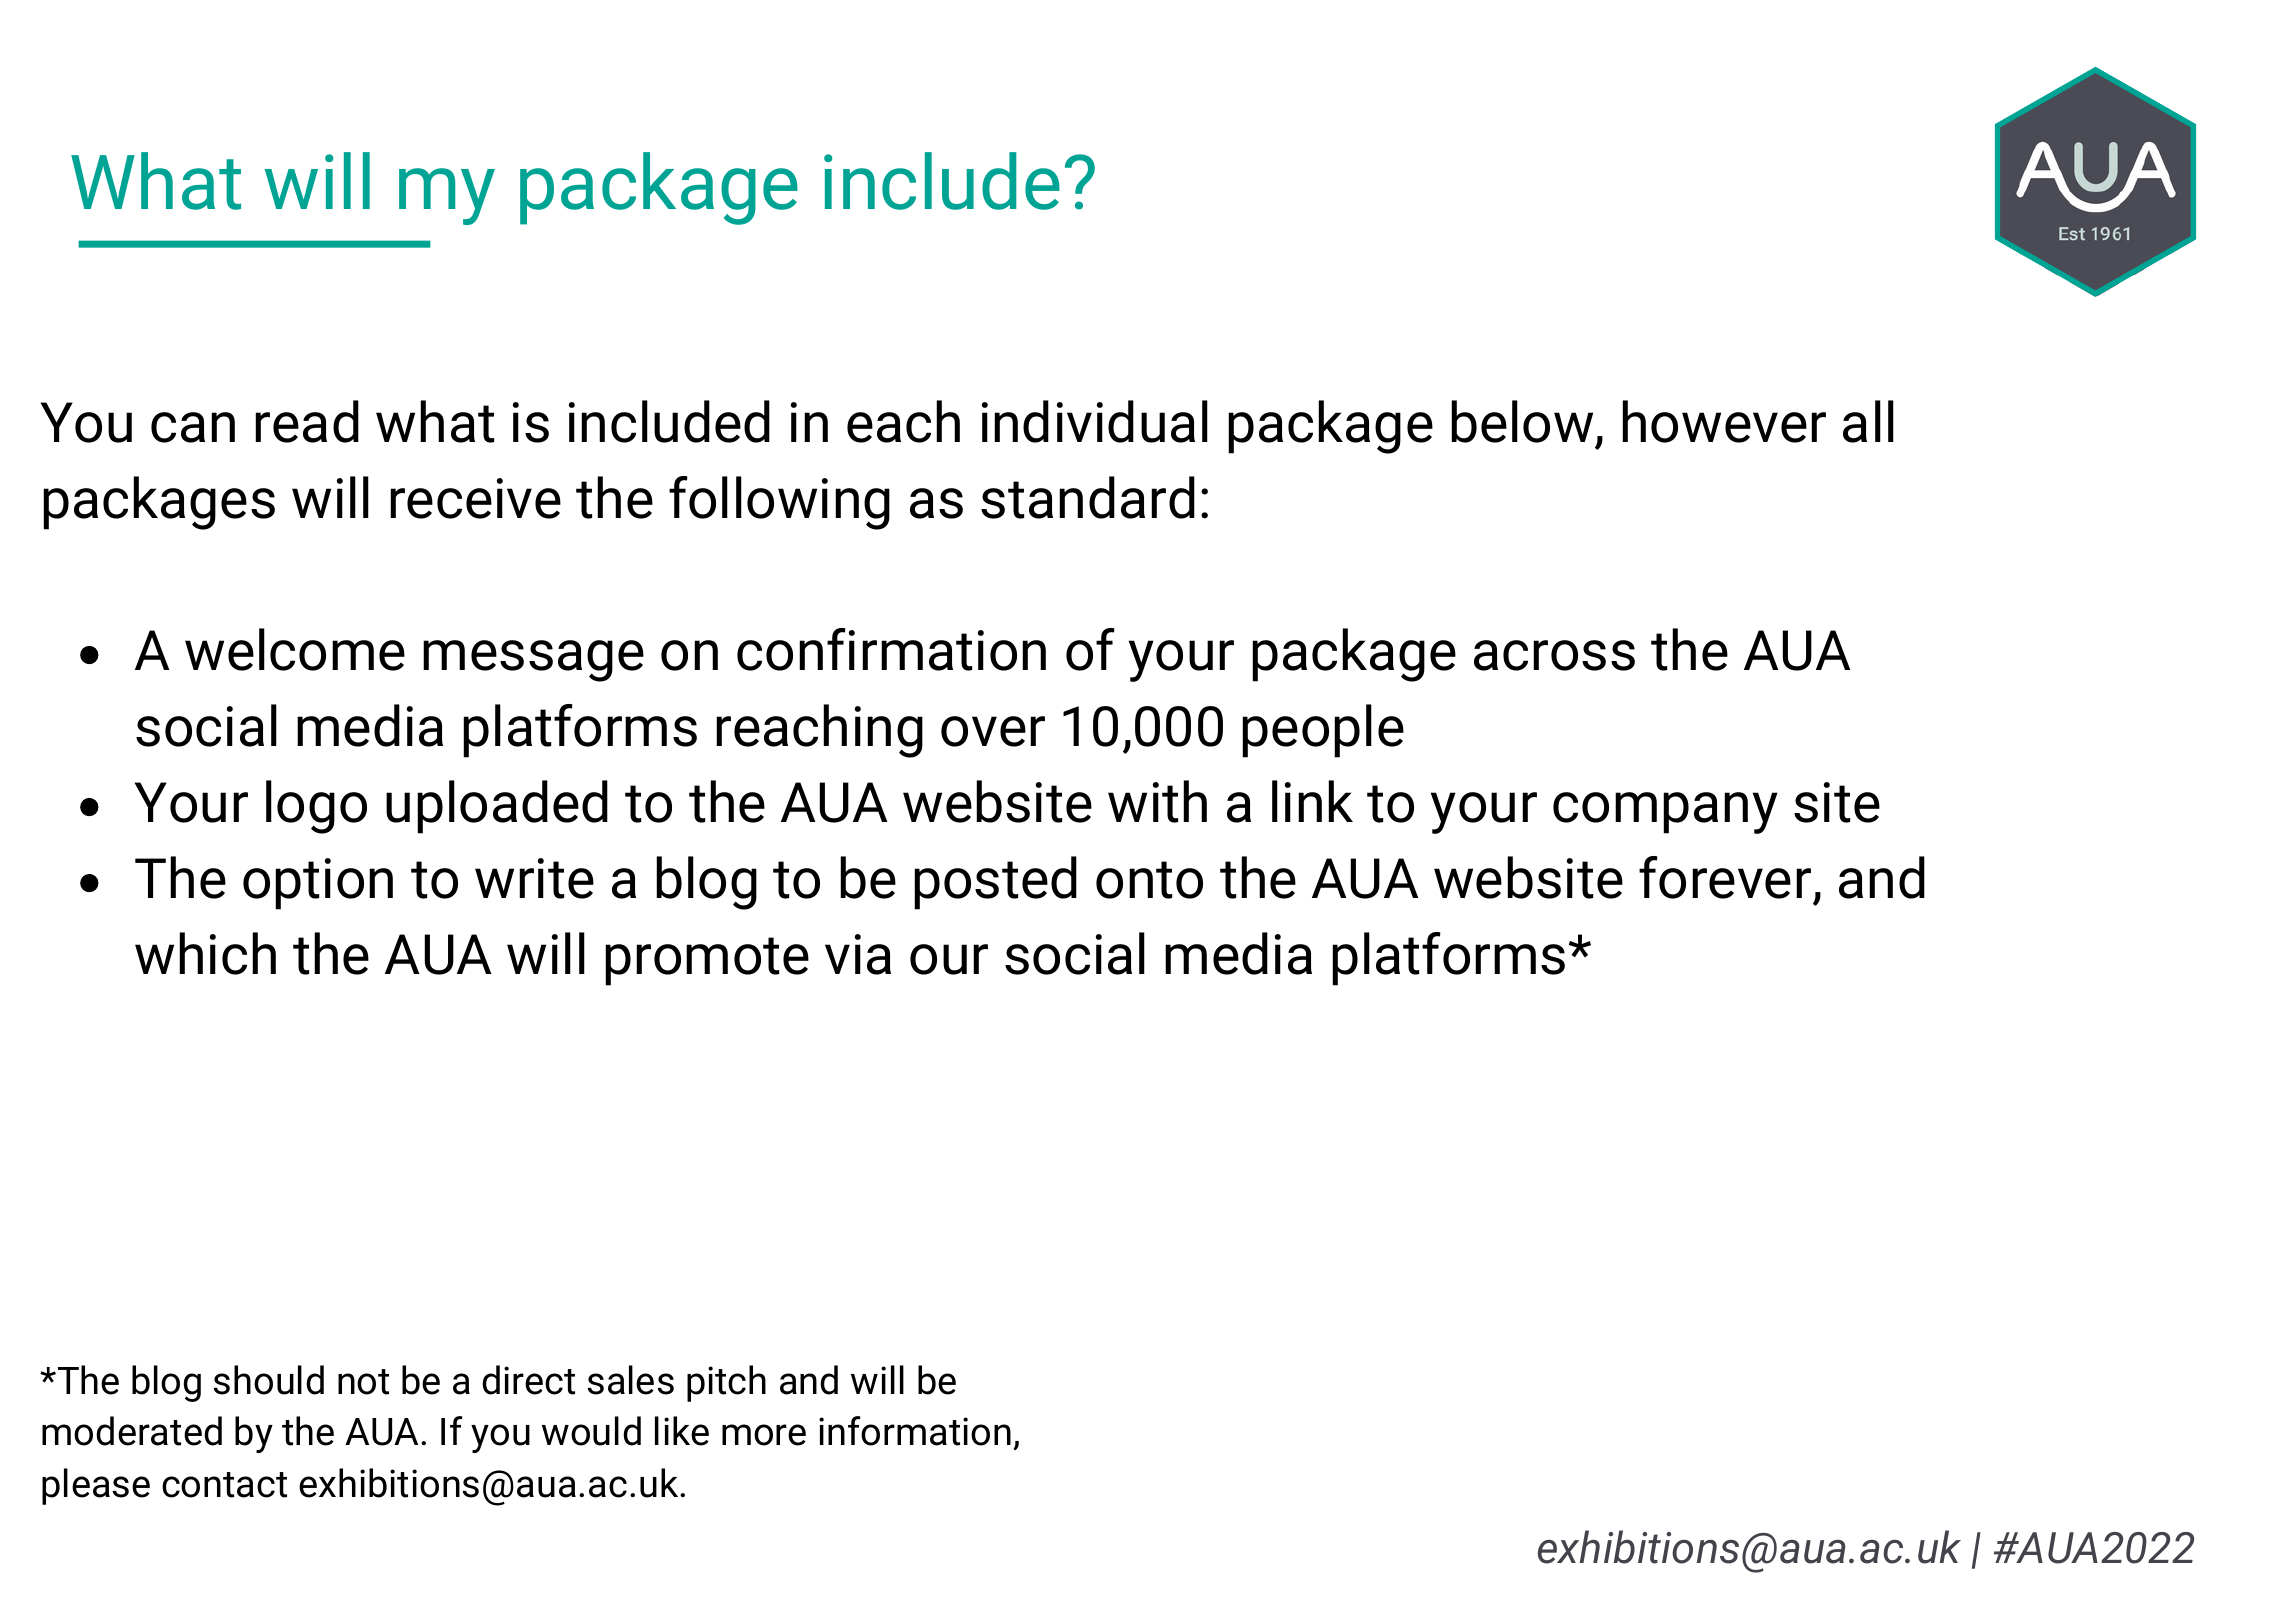 This screenshot has height=1616, width=2284. What do you see at coordinates (1554, 655) in the screenshot?
I see `across` at bounding box center [1554, 655].
